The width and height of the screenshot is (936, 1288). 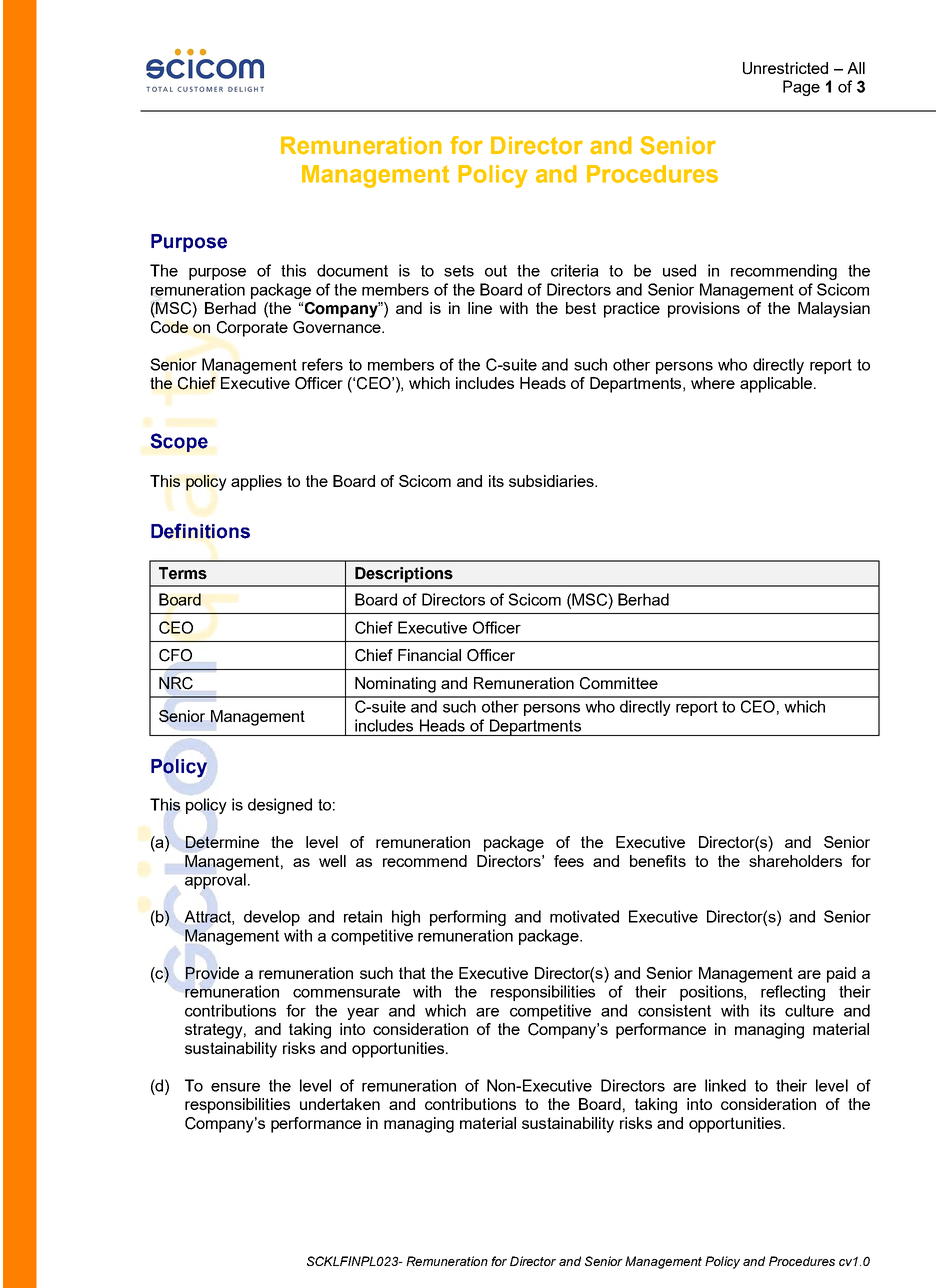 I want to click on Committee, so click(x=619, y=683).
